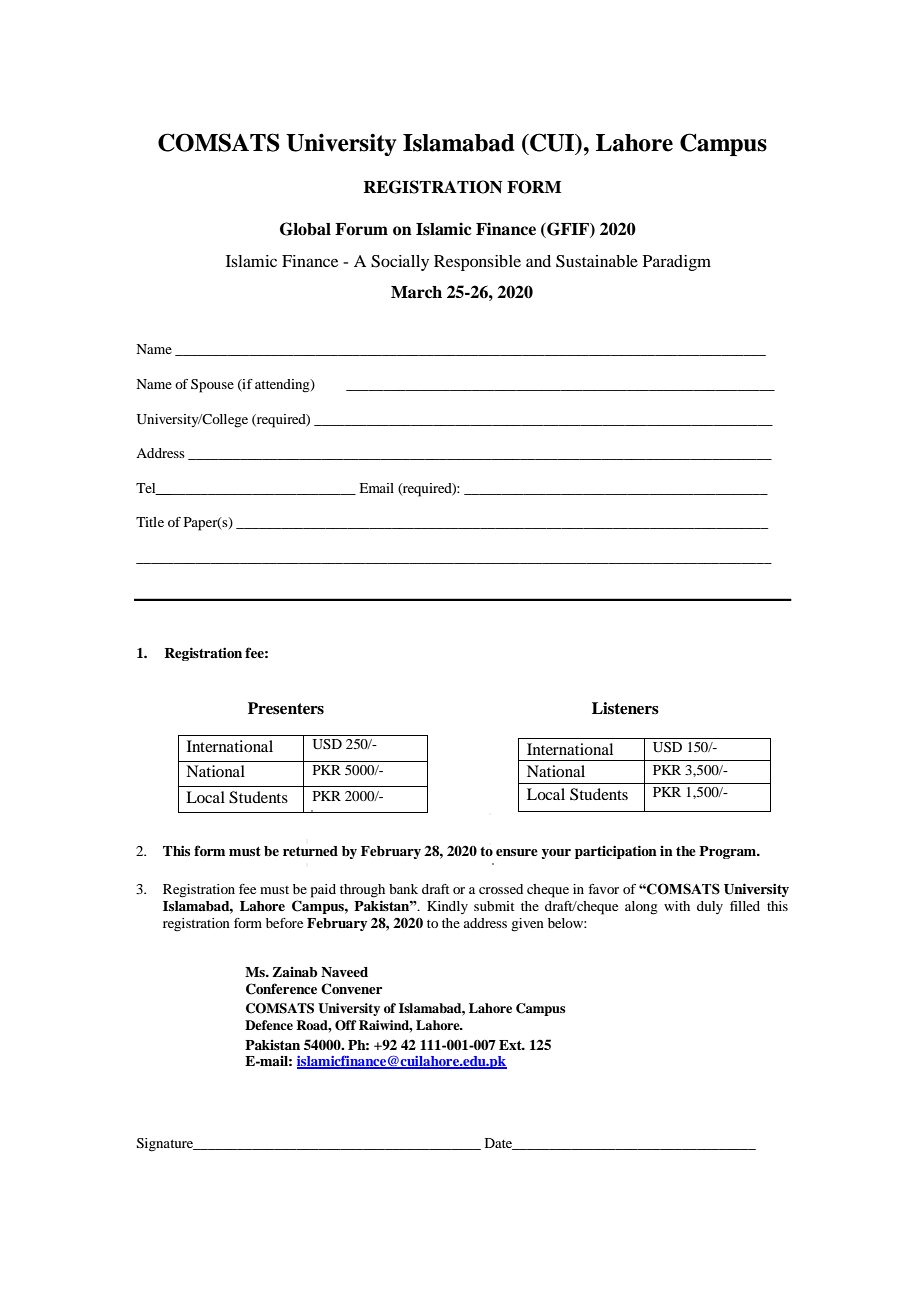  What do you see at coordinates (269, 1025) in the screenshot?
I see `Defence` at bounding box center [269, 1025].
